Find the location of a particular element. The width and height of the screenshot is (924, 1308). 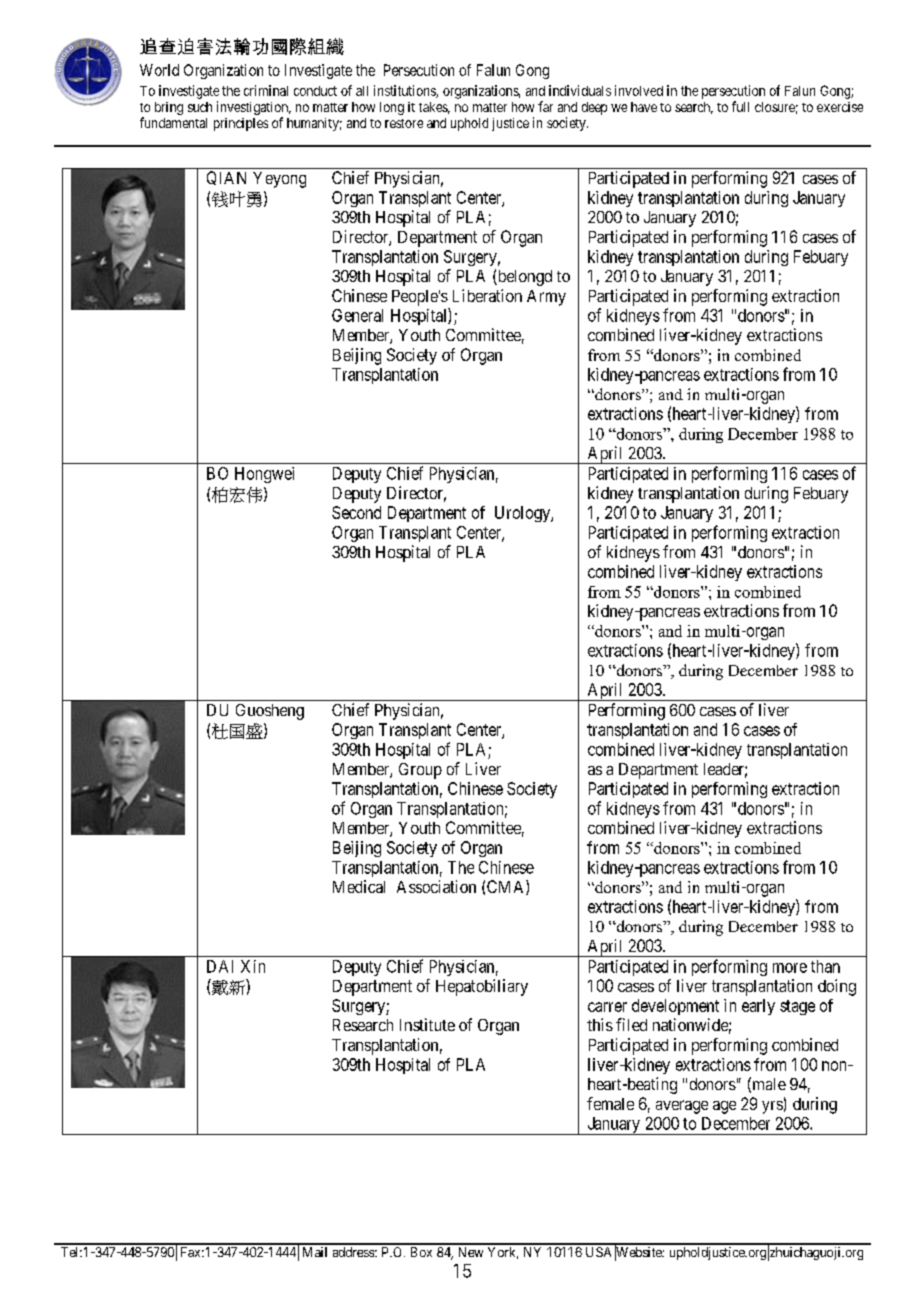

Box is located at coordinates (421, 1252).
